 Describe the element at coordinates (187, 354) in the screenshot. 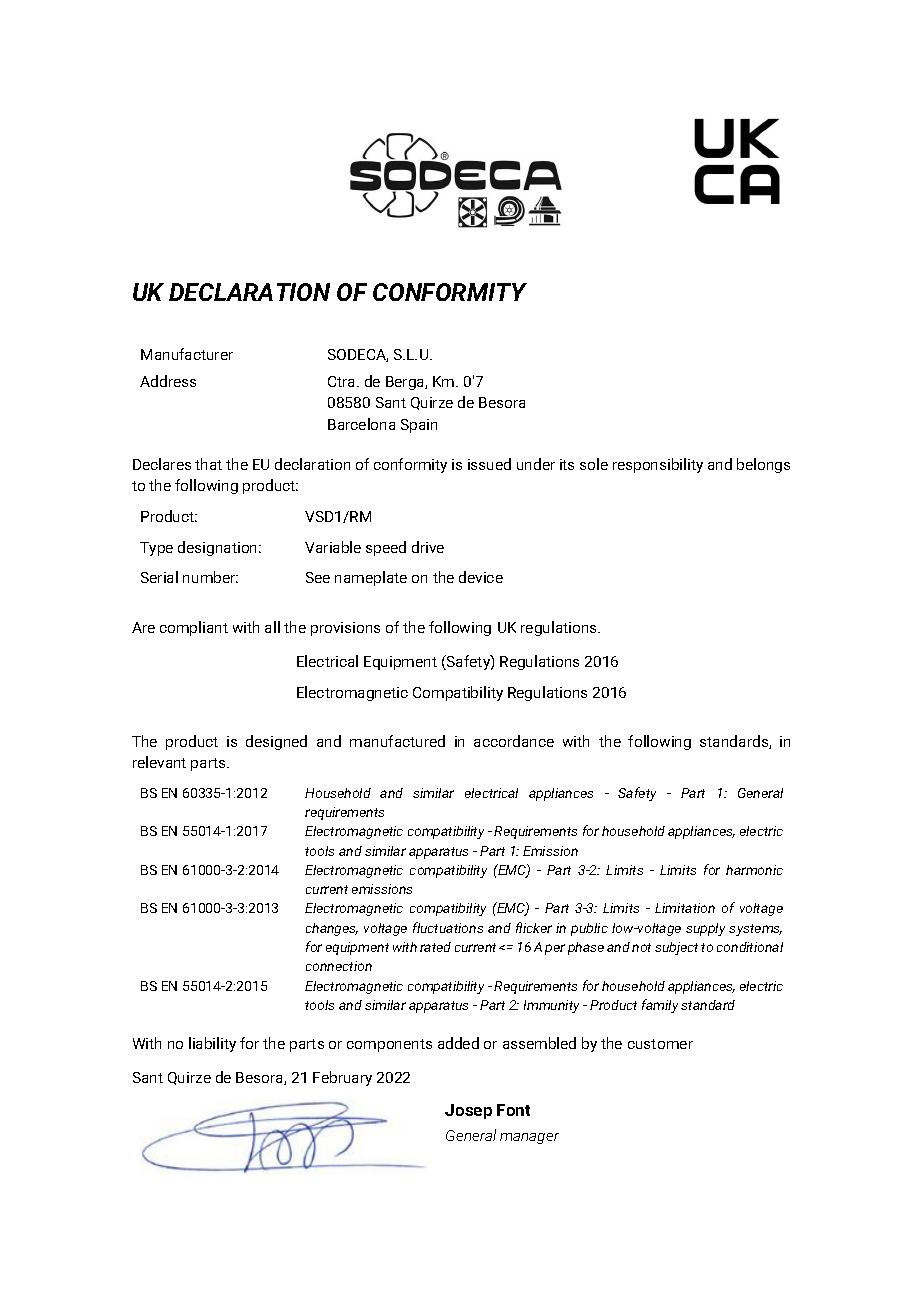

I see `Manufacturer` at that location.
